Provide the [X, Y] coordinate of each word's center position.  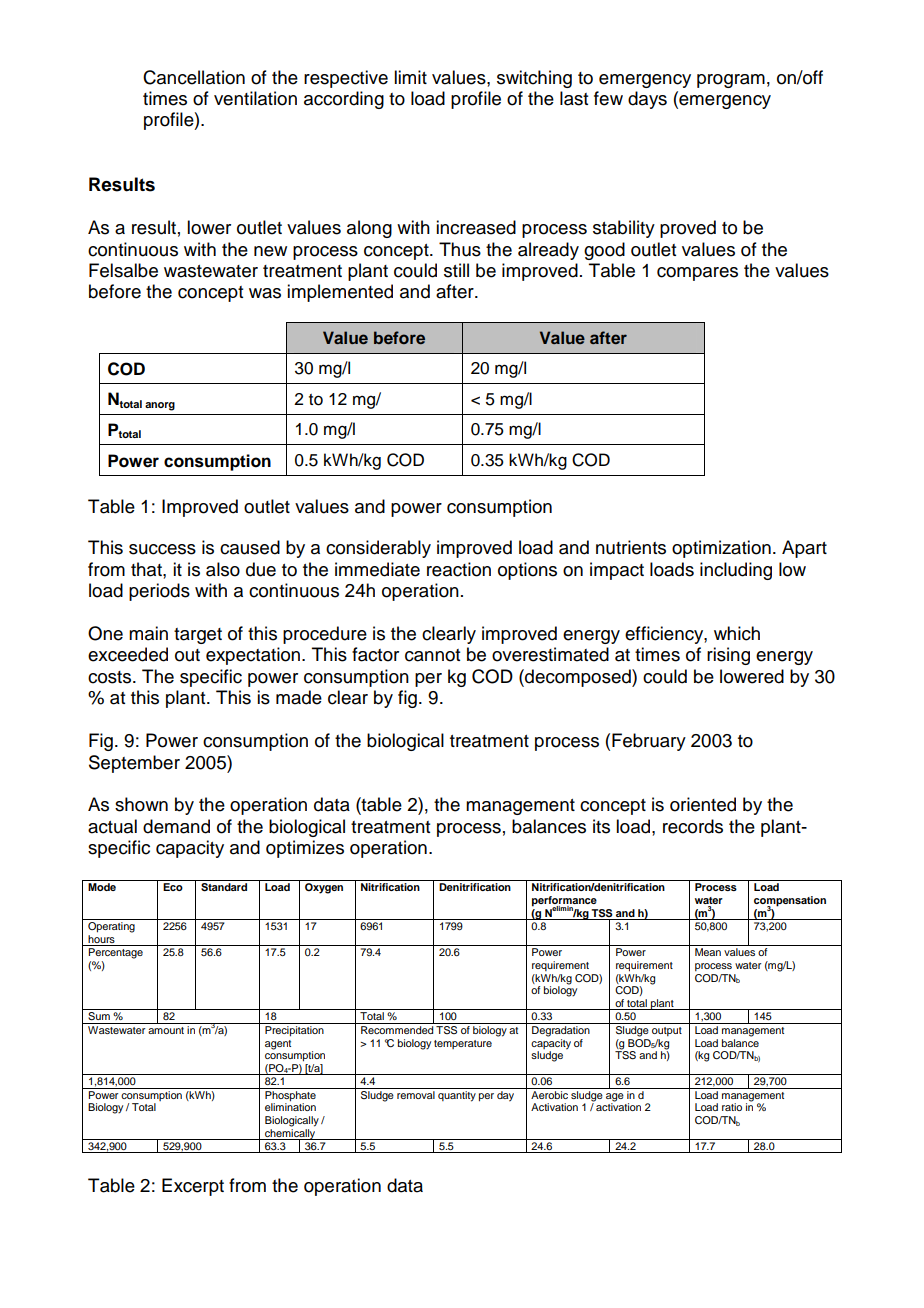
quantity [457, 1095]
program [731, 81]
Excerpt [193, 1187]
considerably [378, 549]
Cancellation [194, 77]
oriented [703, 804]
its [601, 826]
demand [176, 826]
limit [410, 77]
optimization [721, 549]
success [162, 549]
